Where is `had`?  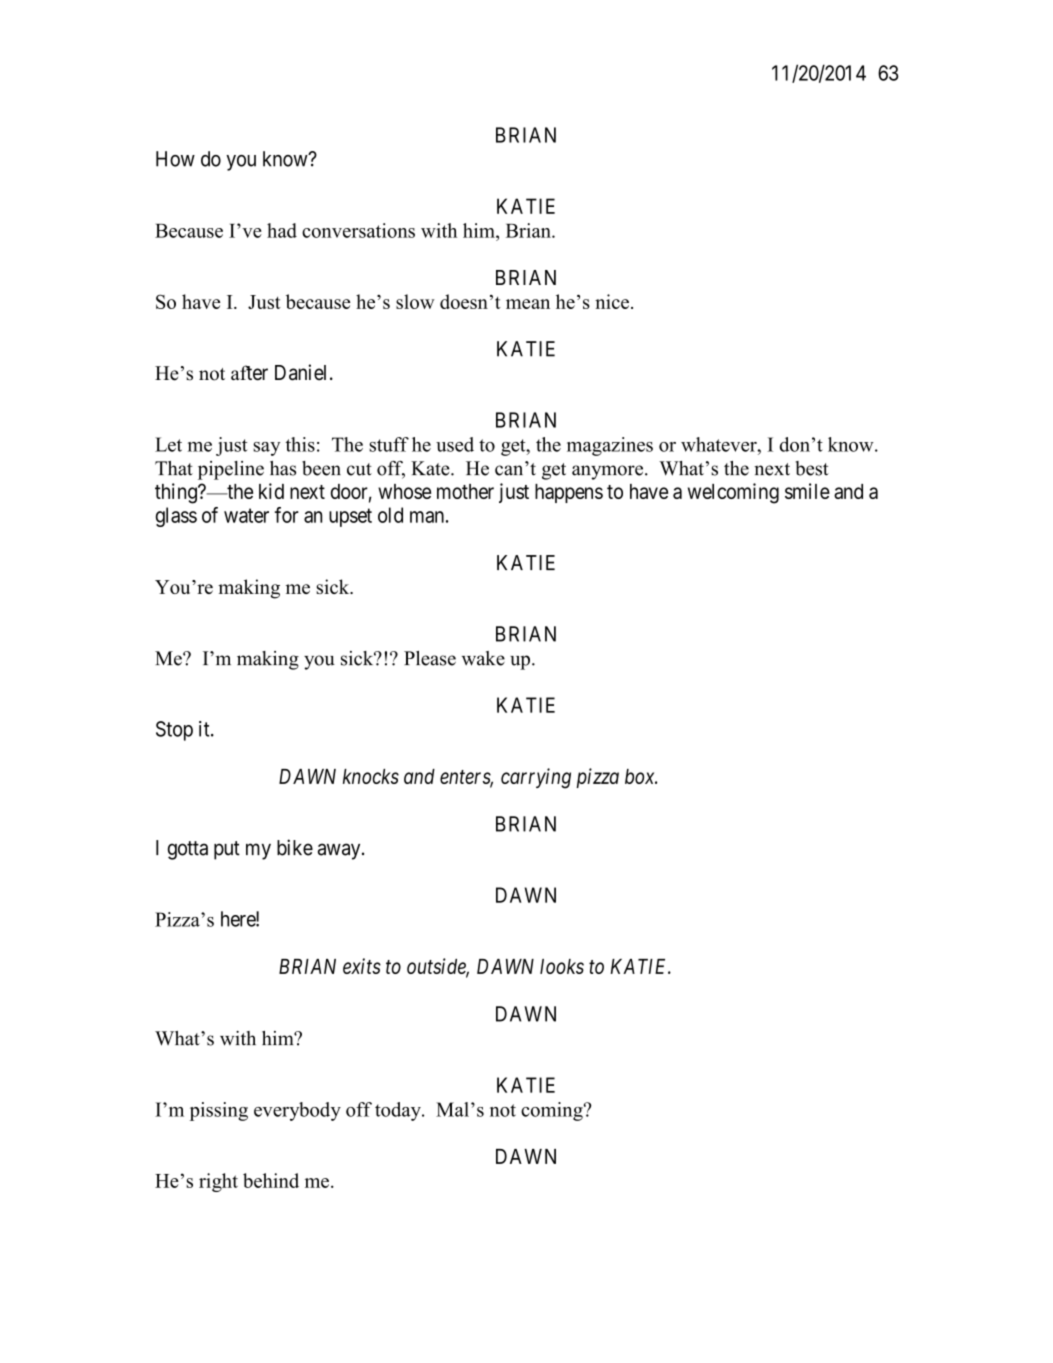 had is located at coordinates (282, 230).
